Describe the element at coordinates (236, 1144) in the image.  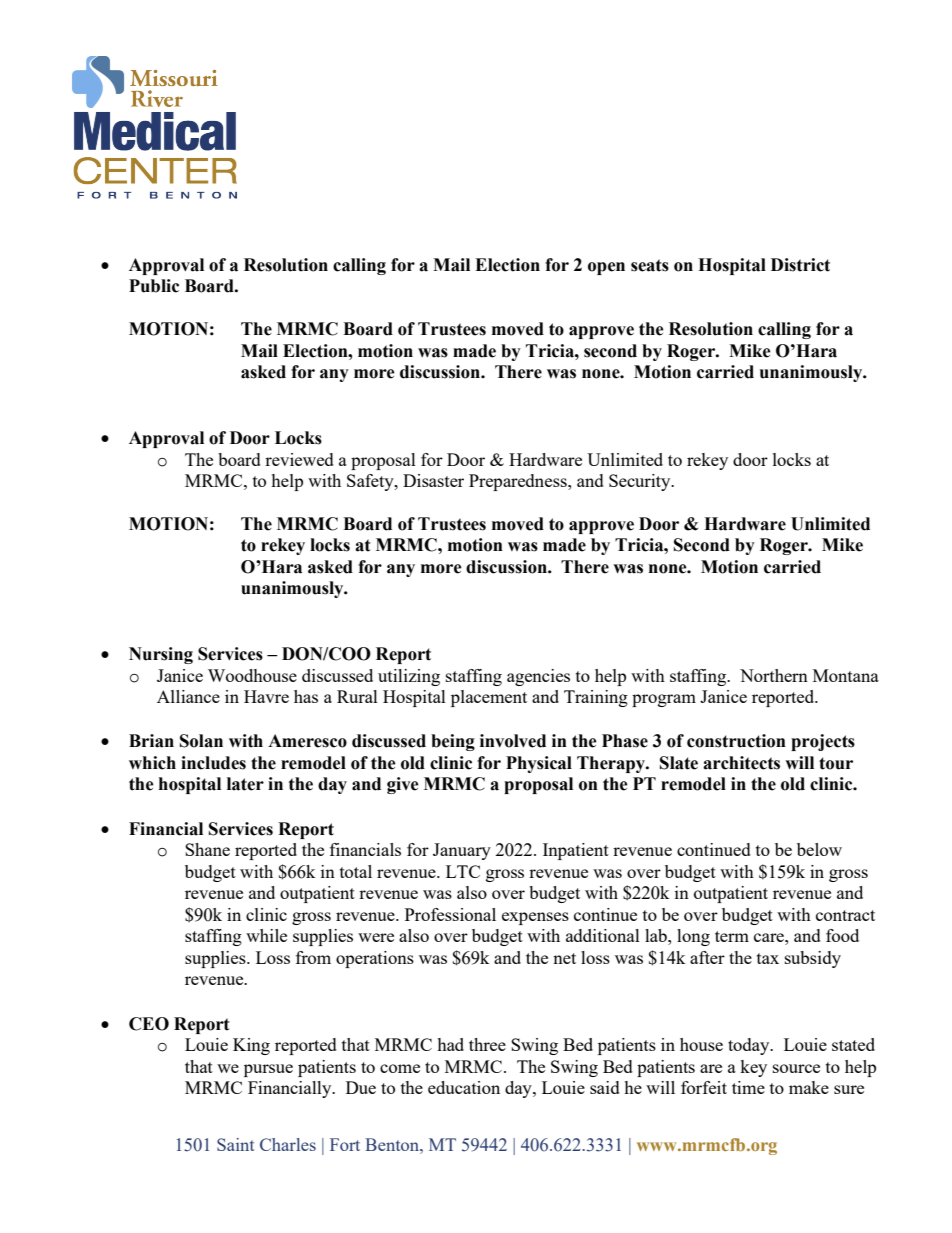
I see `Saint` at that location.
